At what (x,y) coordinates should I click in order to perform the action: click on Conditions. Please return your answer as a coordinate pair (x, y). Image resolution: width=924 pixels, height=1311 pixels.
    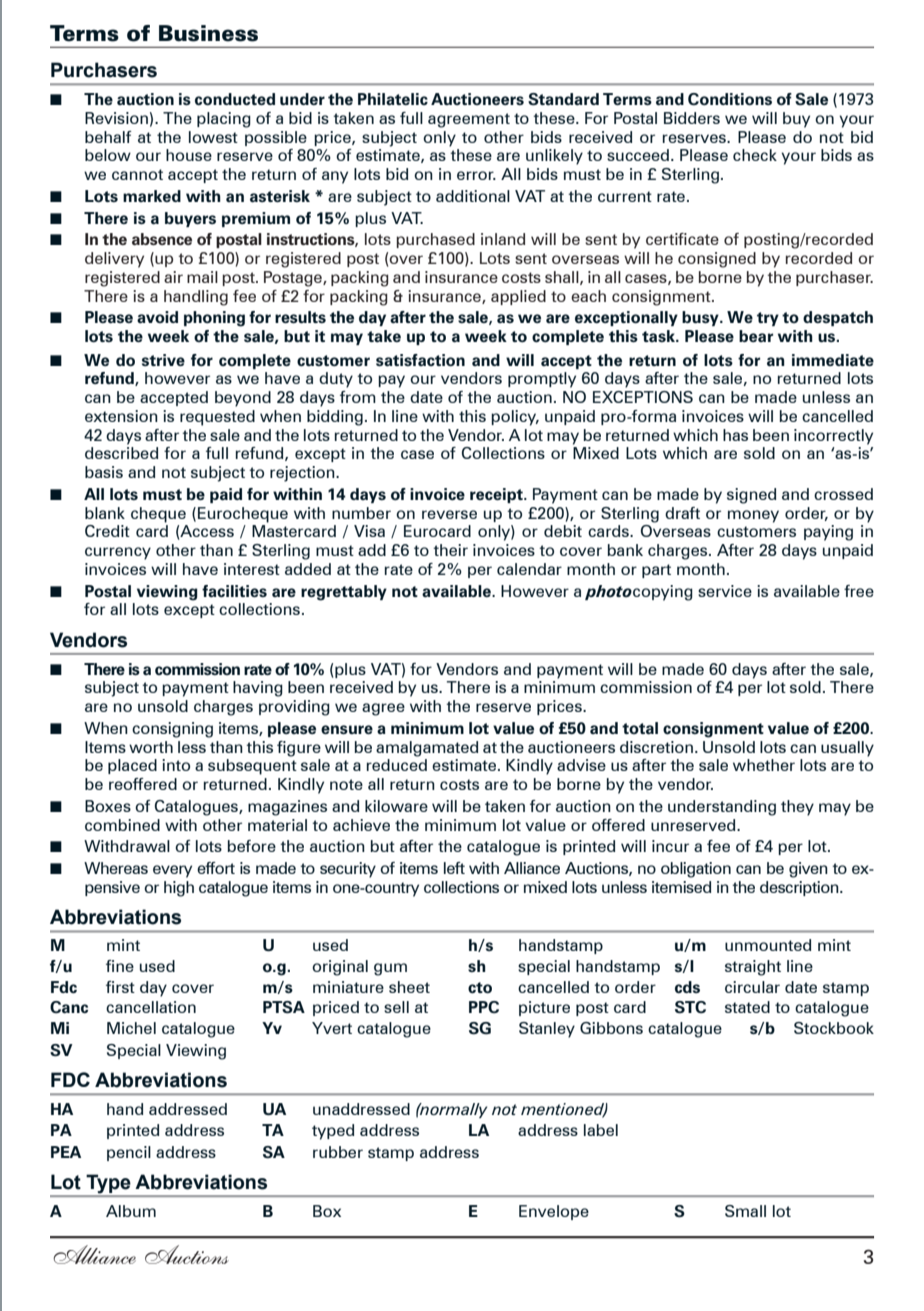
    Looking at the image, I should click on (730, 99).
